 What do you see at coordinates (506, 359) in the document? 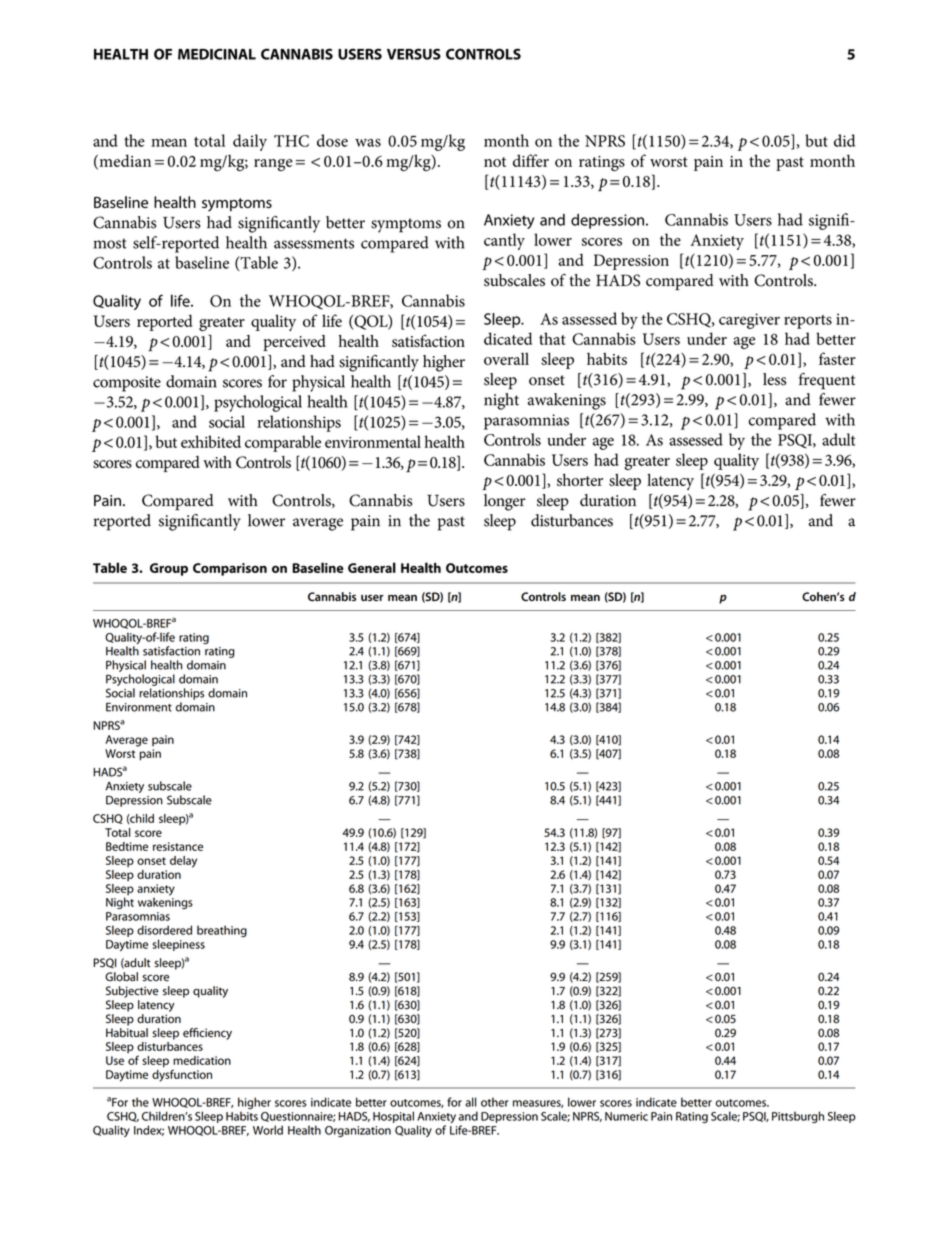
I see `overall` at bounding box center [506, 359].
